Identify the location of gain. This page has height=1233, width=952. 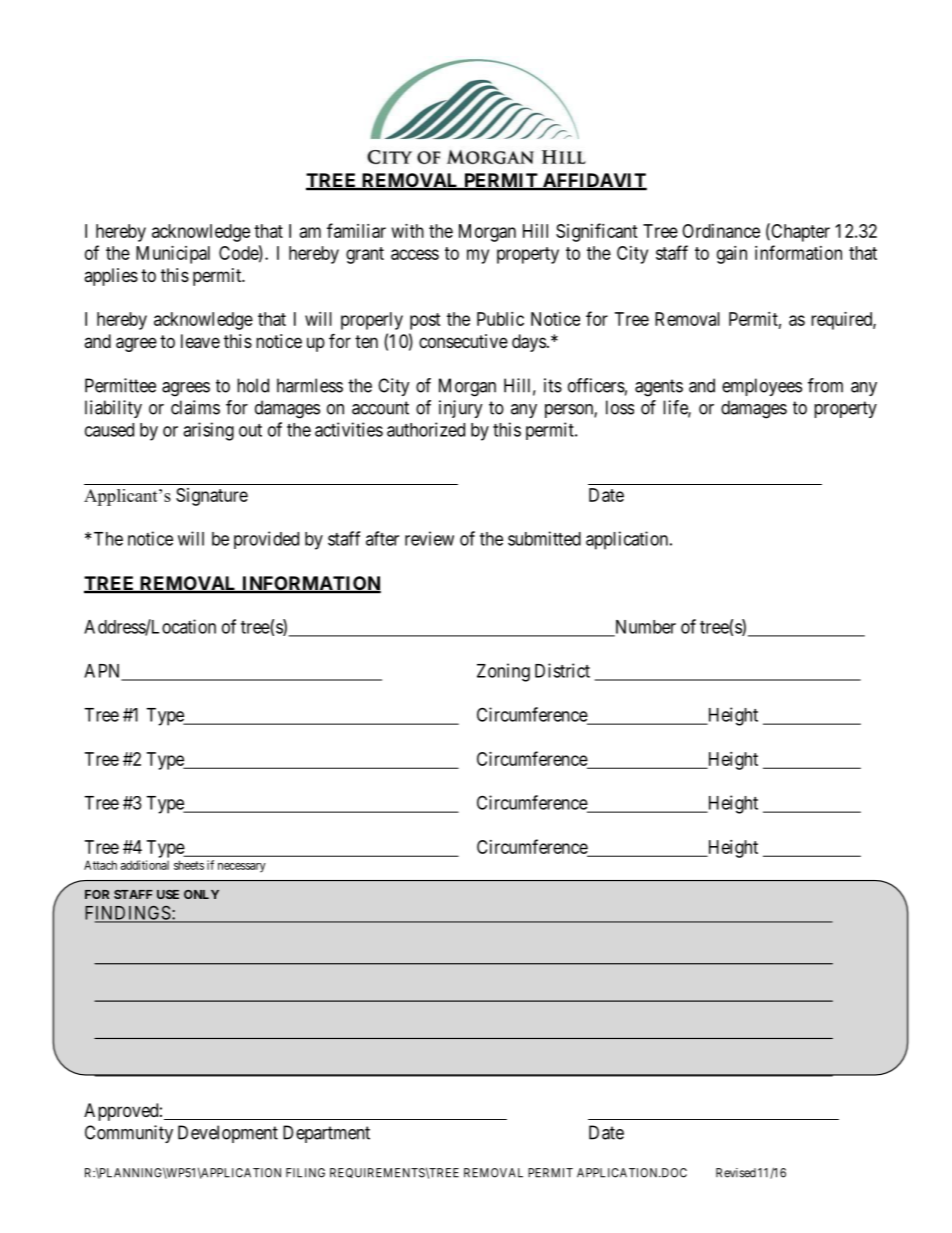
(732, 255).
